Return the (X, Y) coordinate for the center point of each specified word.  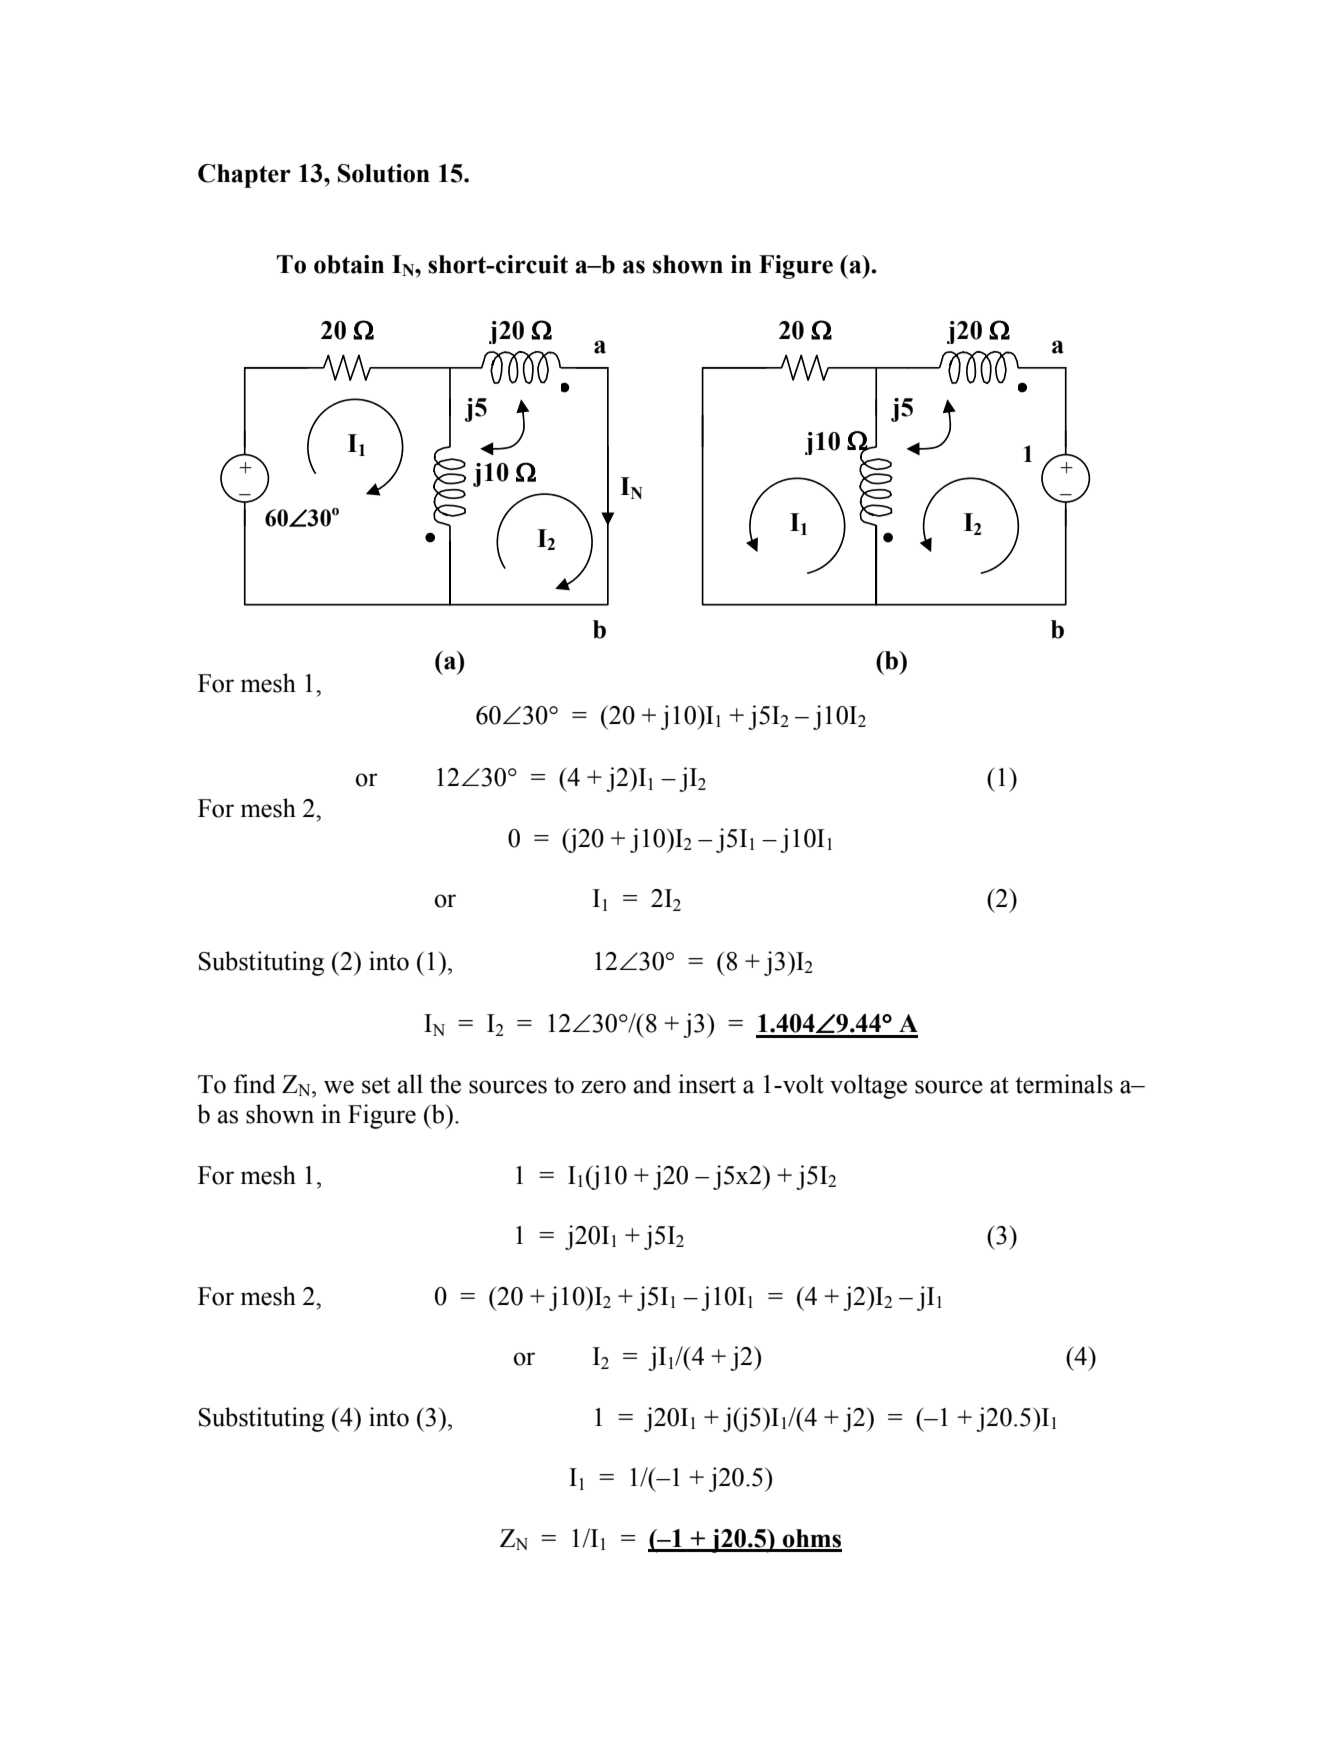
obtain (349, 264)
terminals (1064, 1084)
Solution (384, 173)
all (410, 1084)
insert (707, 1084)
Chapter (244, 176)
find (255, 1084)
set (376, 1085)
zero (603, 1087)
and (652, 1084)
